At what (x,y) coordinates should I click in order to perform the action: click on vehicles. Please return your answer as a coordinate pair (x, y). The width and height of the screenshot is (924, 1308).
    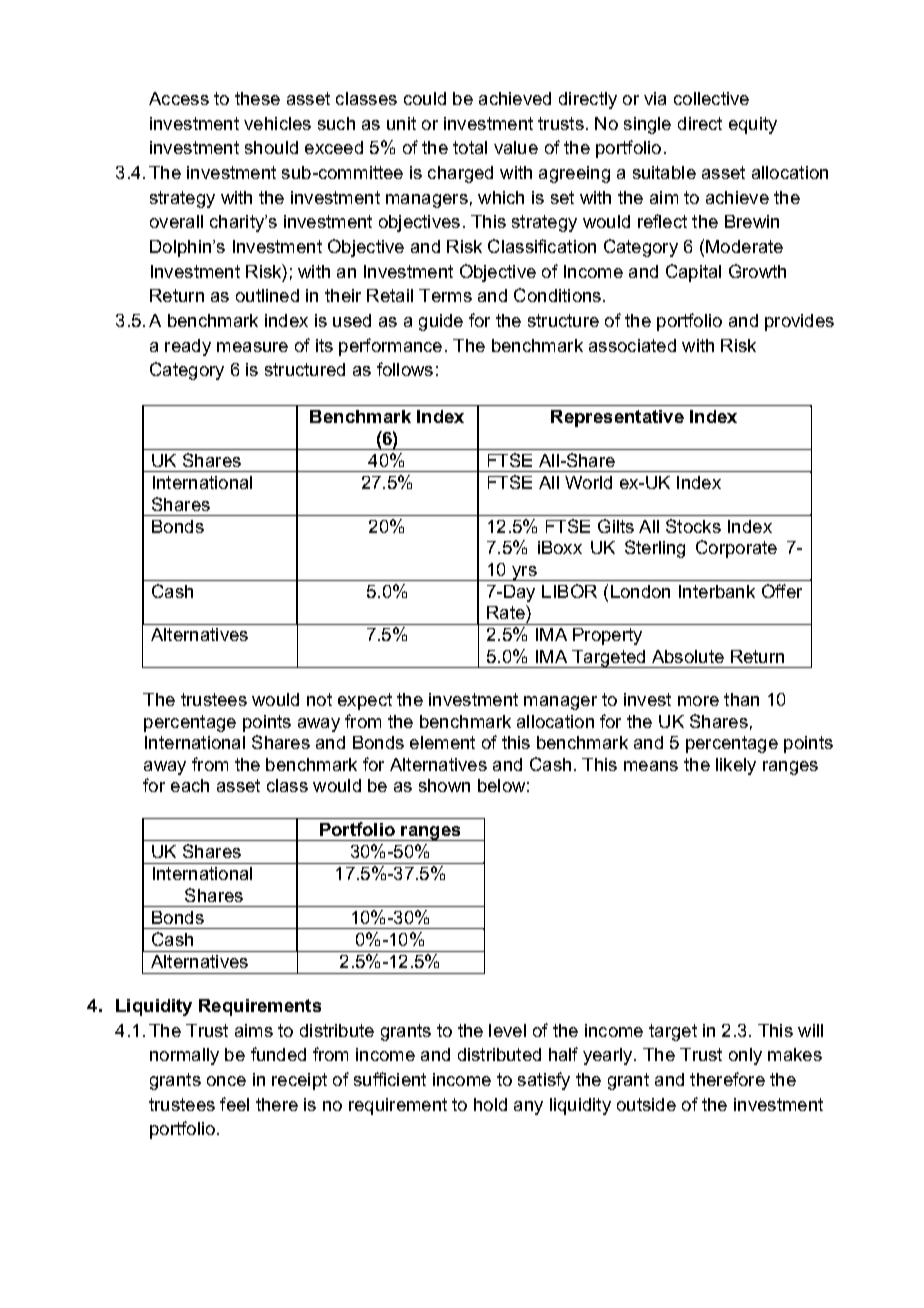
    Looking at the image, I should click on (277, 123).
